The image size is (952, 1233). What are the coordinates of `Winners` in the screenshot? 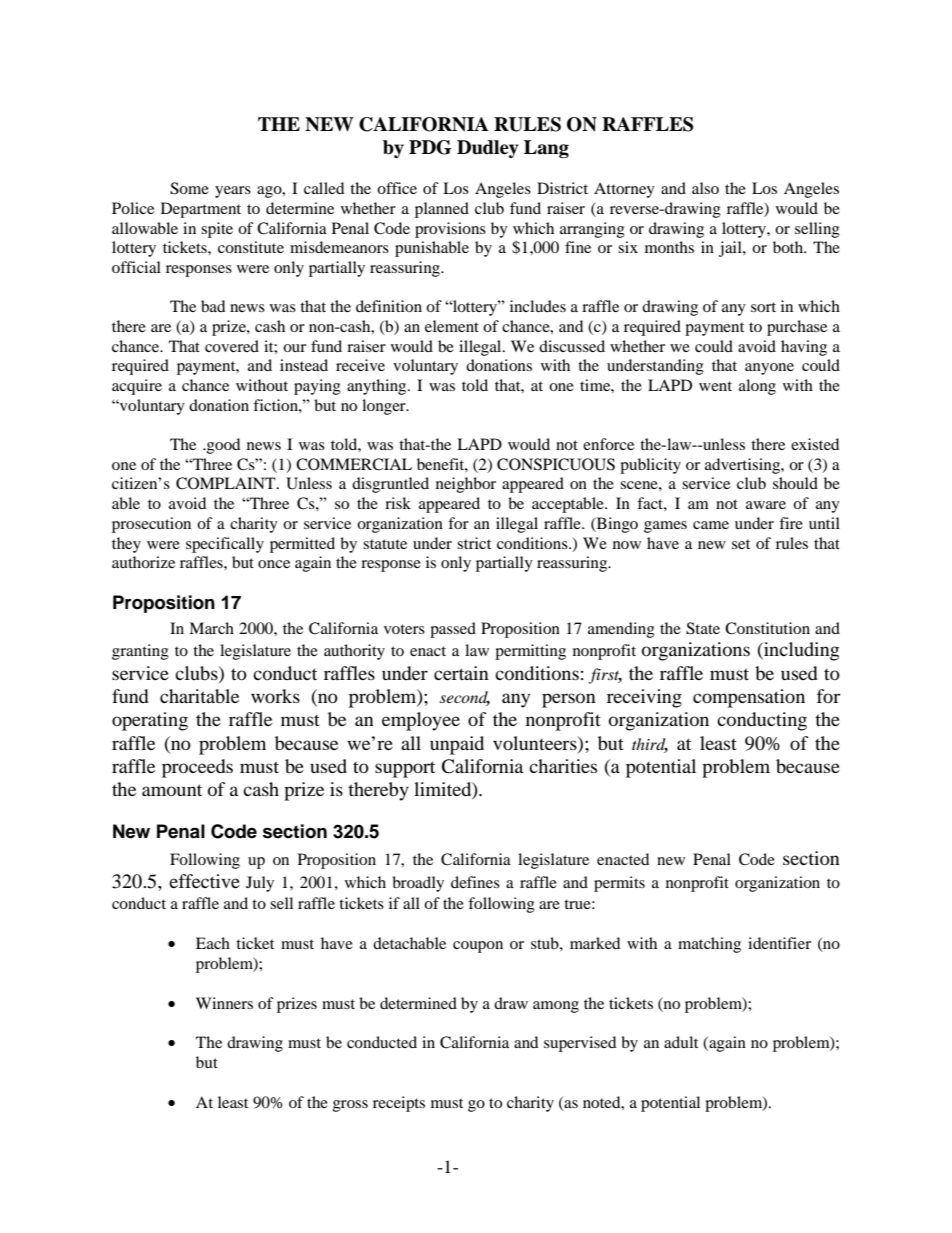 It's located at (224, 1003).
